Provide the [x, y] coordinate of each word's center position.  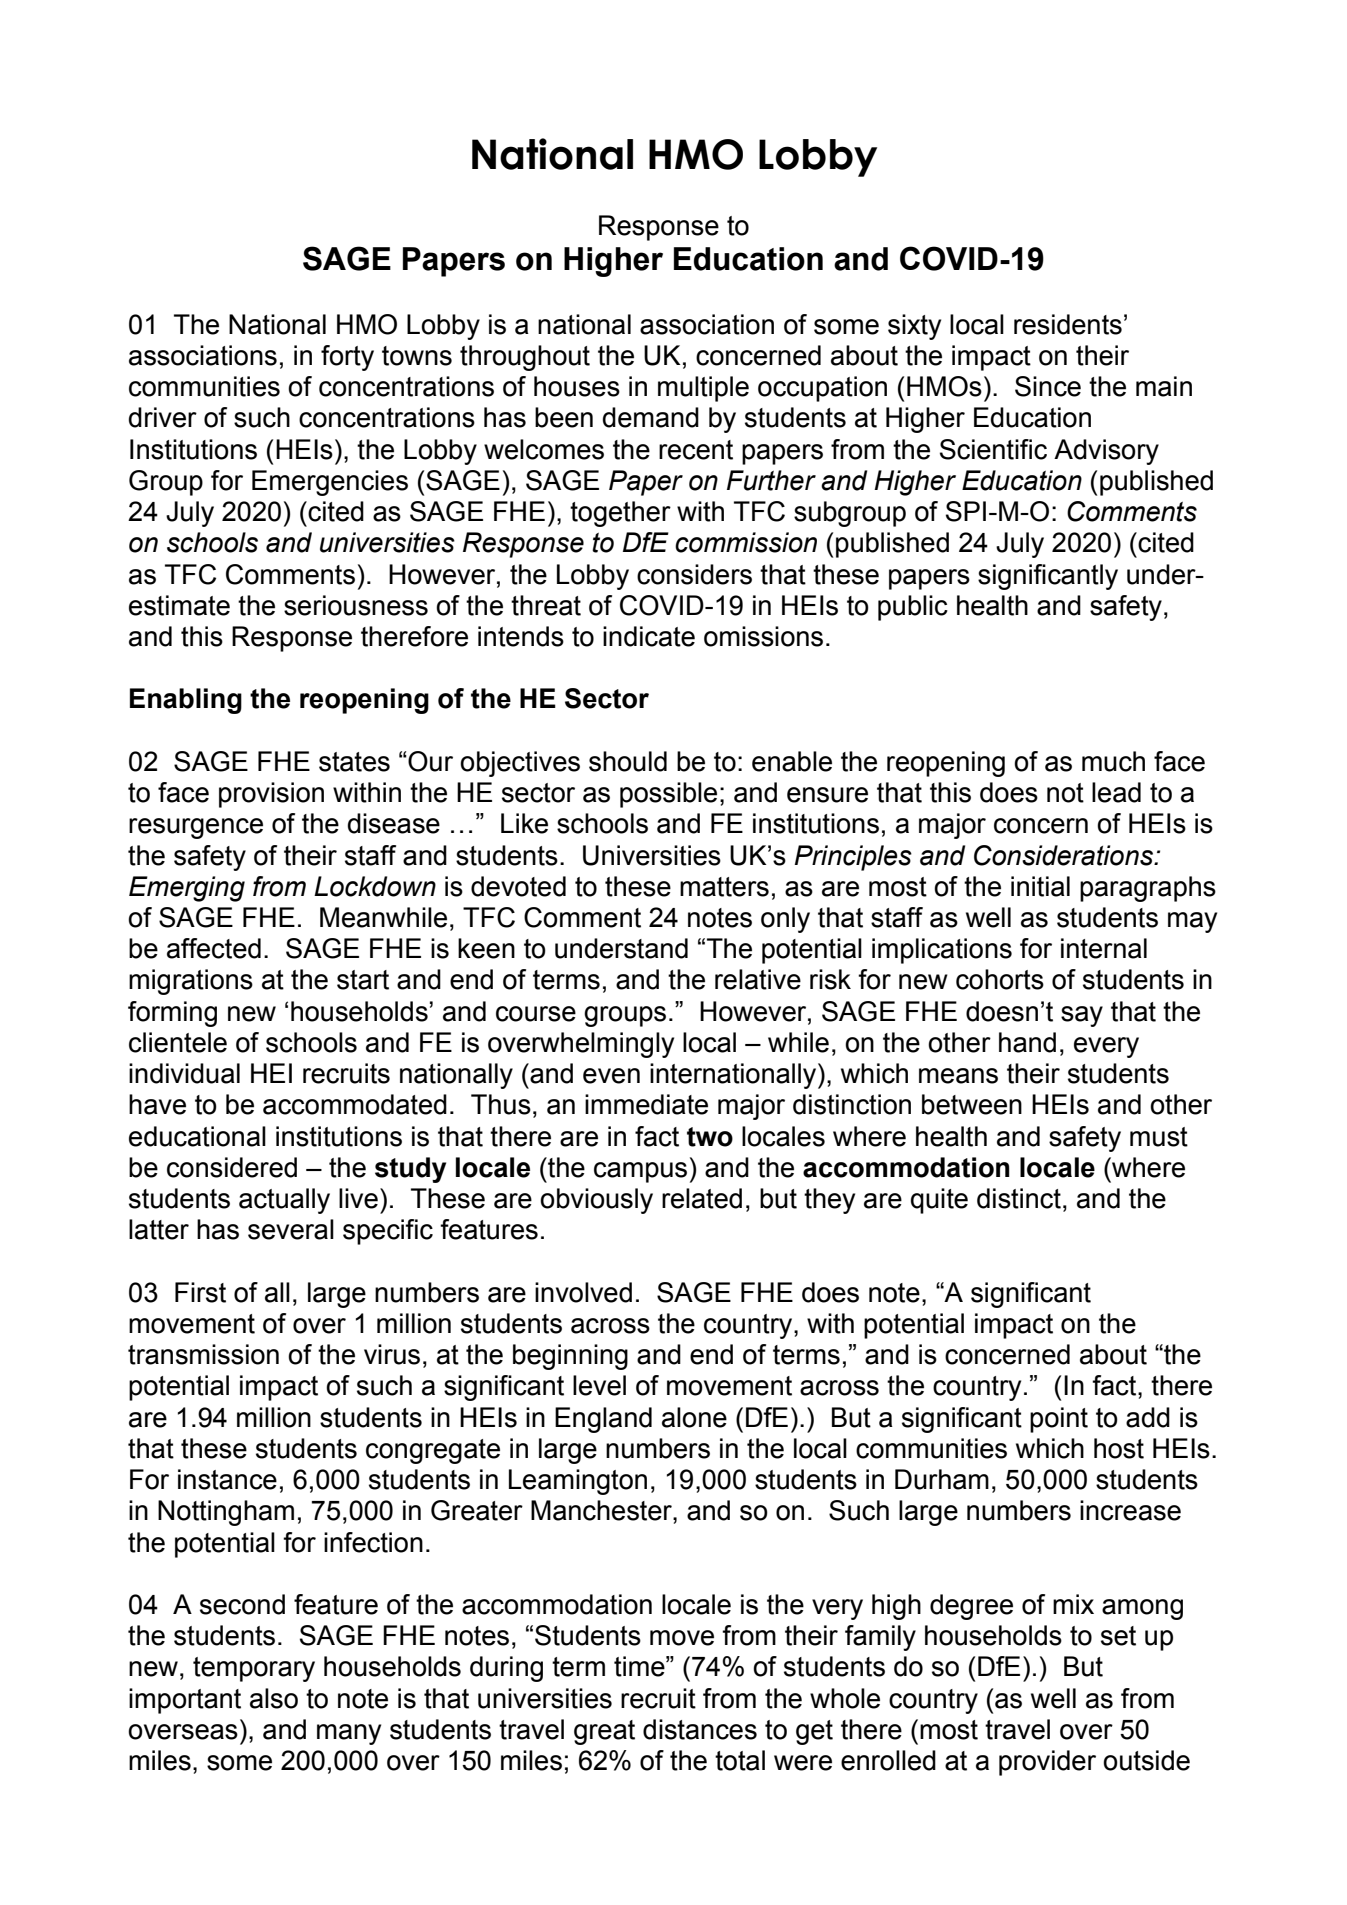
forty [347, 358]
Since [1048, 386]
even [611, 1076]
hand [1027, 1042]
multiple [703, 389]
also [274, 1698]
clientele [178, 1042]
